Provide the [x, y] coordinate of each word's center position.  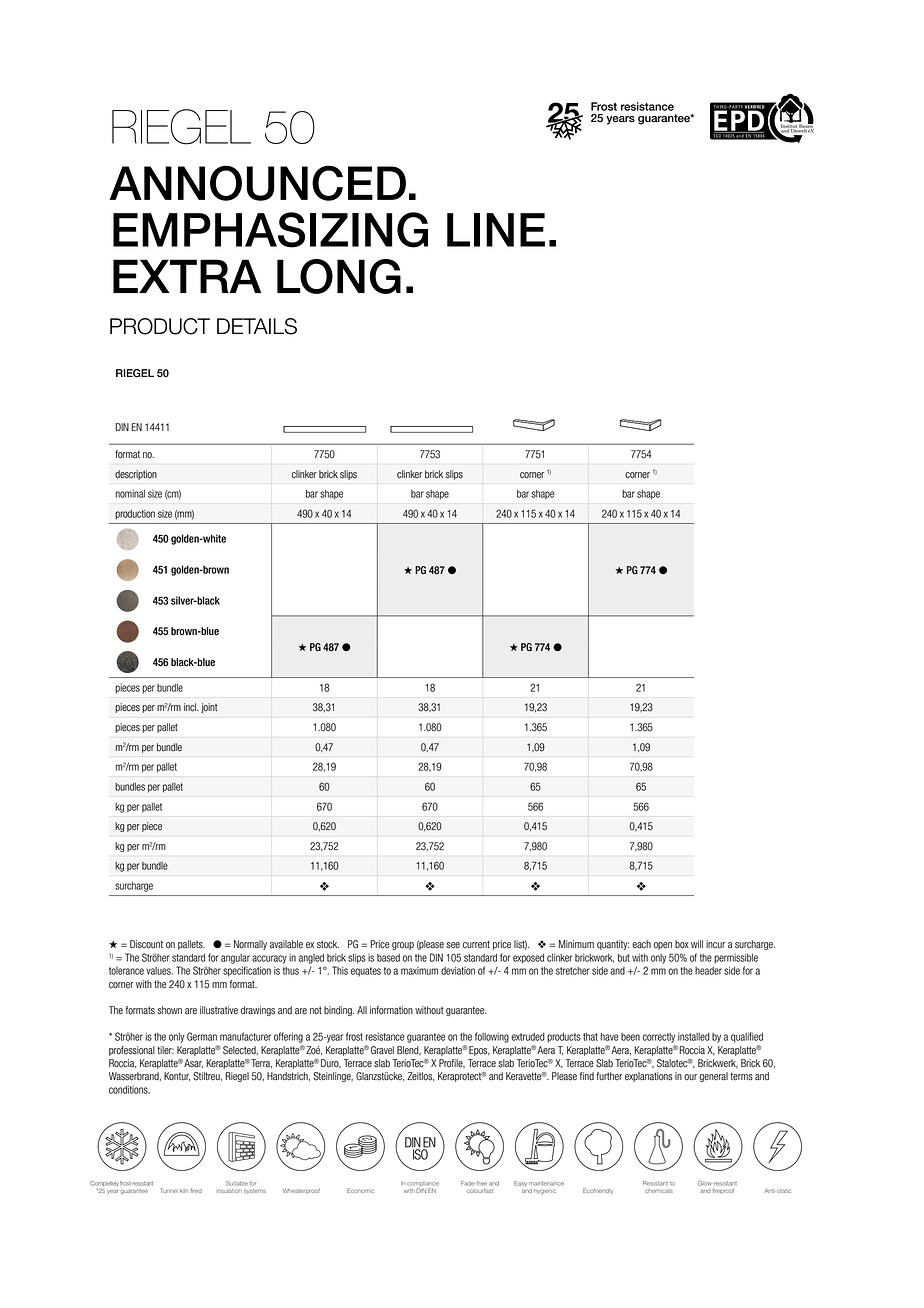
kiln [184, 1191]
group [403, 946]
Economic [360, 1190]
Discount [146, 944]
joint [209, 708]
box [682, 944]
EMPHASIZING [270, 230]
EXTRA [187, 276]
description [136, 475]
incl [191, 707]
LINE [496, 230]
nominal [130, 494]
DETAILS [257, 326]
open [663, 946]
